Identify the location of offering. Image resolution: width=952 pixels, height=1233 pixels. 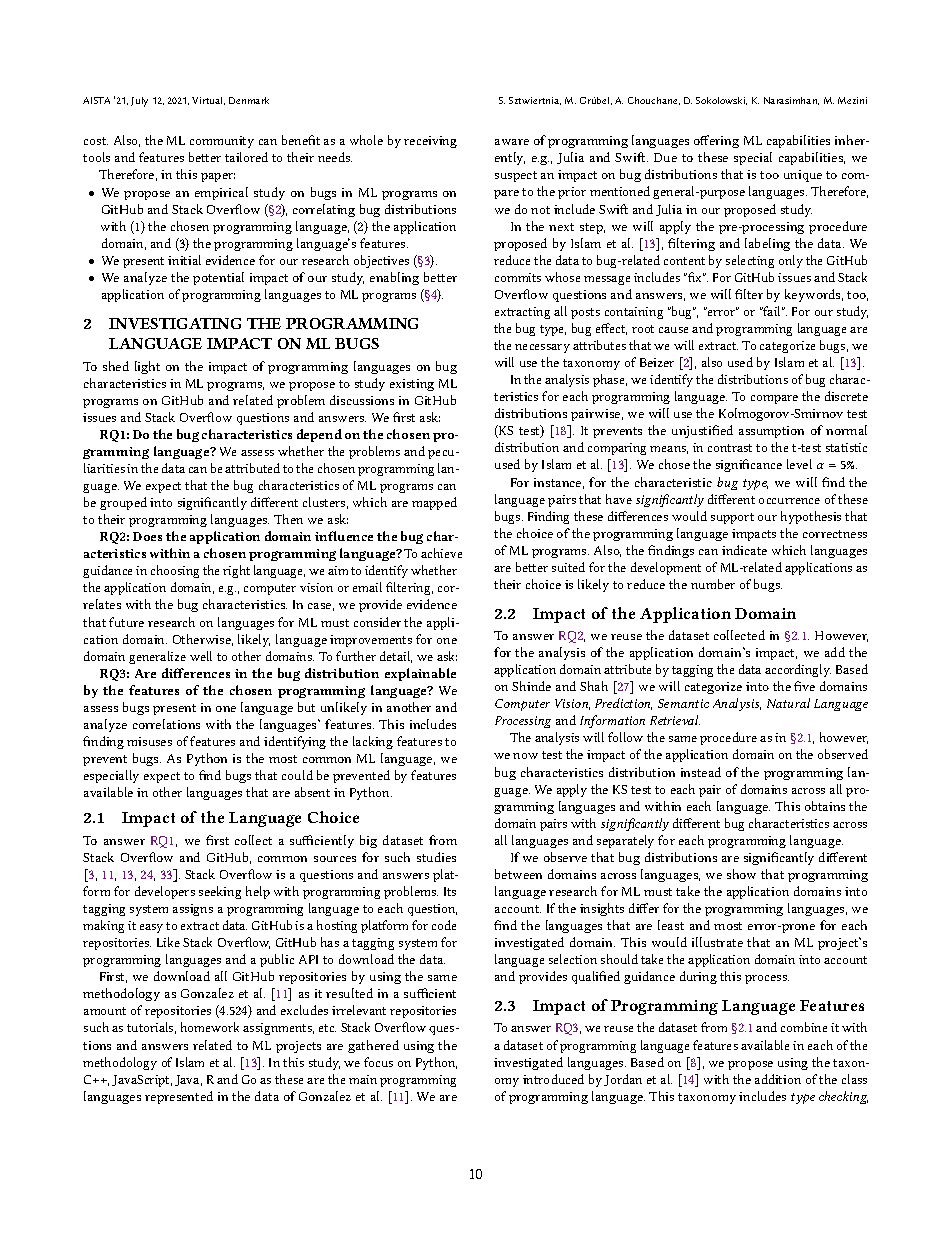
(716, 141).
